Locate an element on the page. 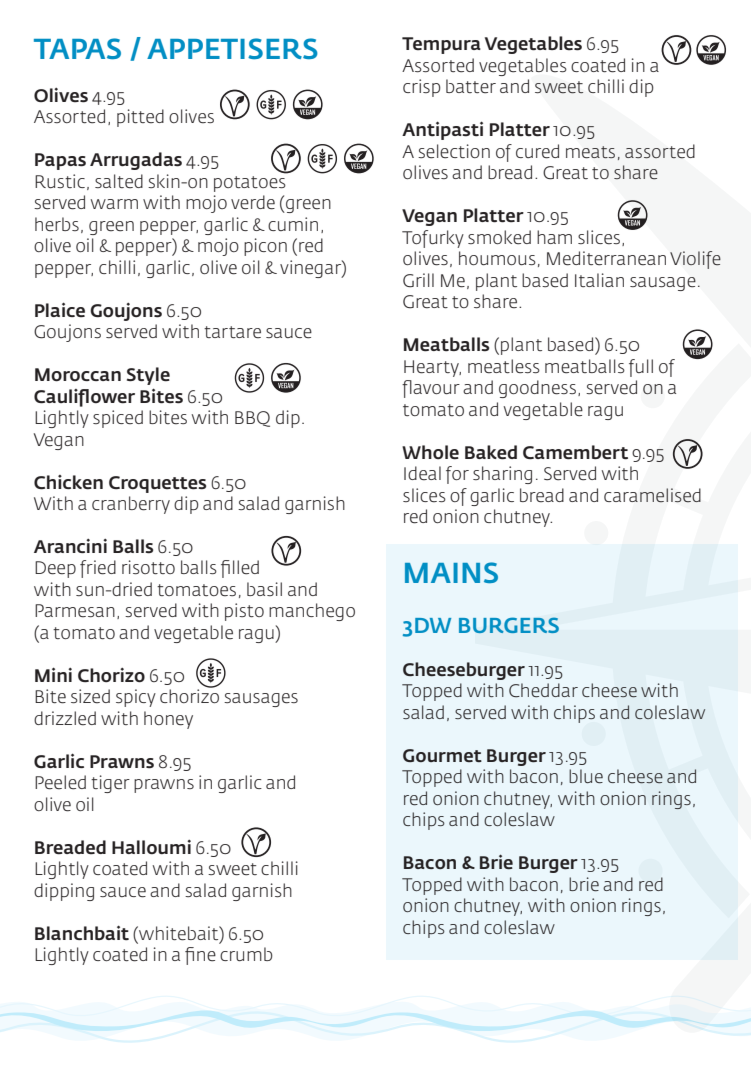 This page has width=751, height=1066. cranberry is located at coordinates (131, 505).
